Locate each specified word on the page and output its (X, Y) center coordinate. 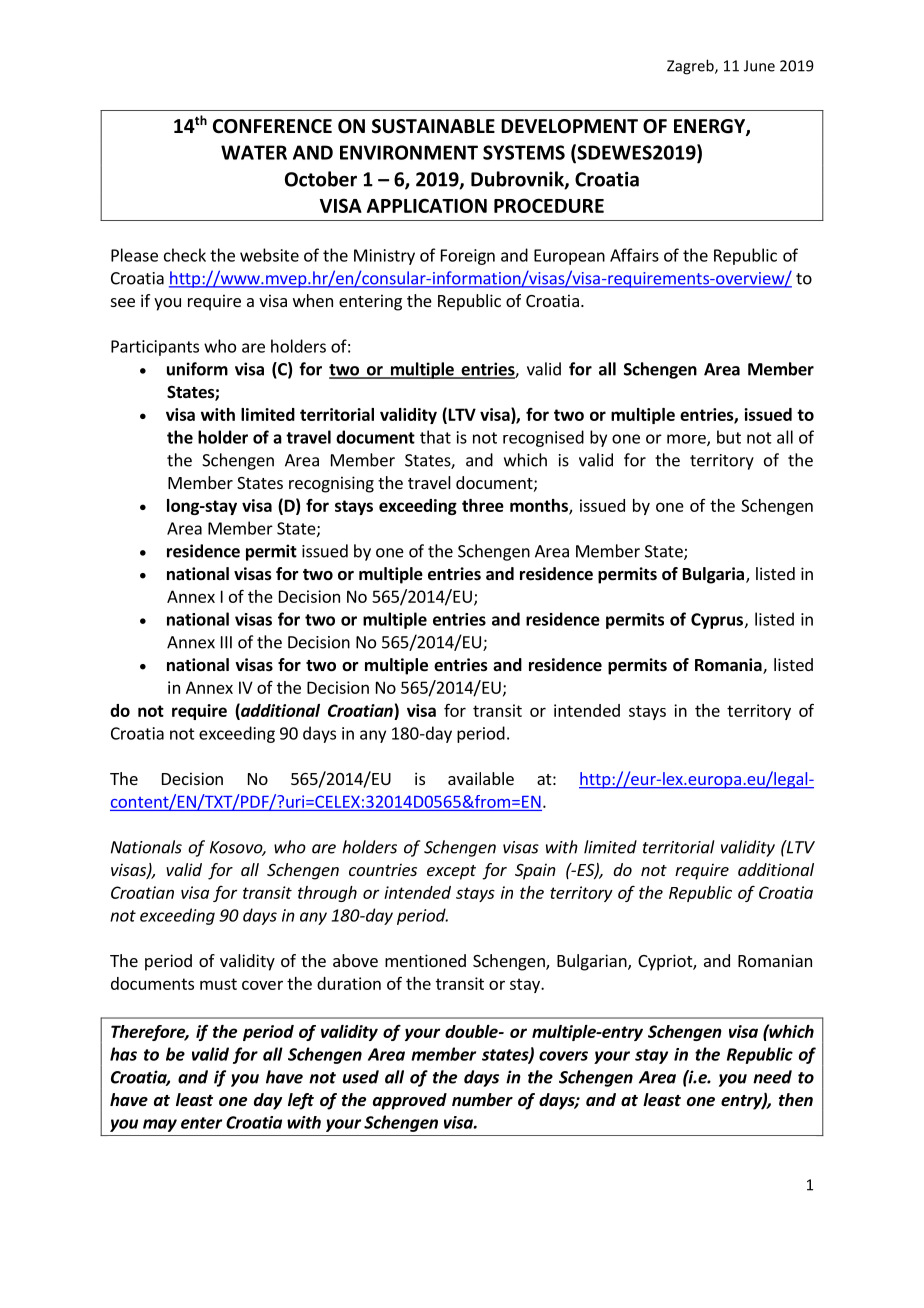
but (729, 437)
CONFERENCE (272, 126)
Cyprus (717, 621)
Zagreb (691, 67)
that (435, 437)
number (482, 1100)
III (226, 642)
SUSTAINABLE (433, 126)
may (160, 1125)
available (481, 778)
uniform (197, 369)
